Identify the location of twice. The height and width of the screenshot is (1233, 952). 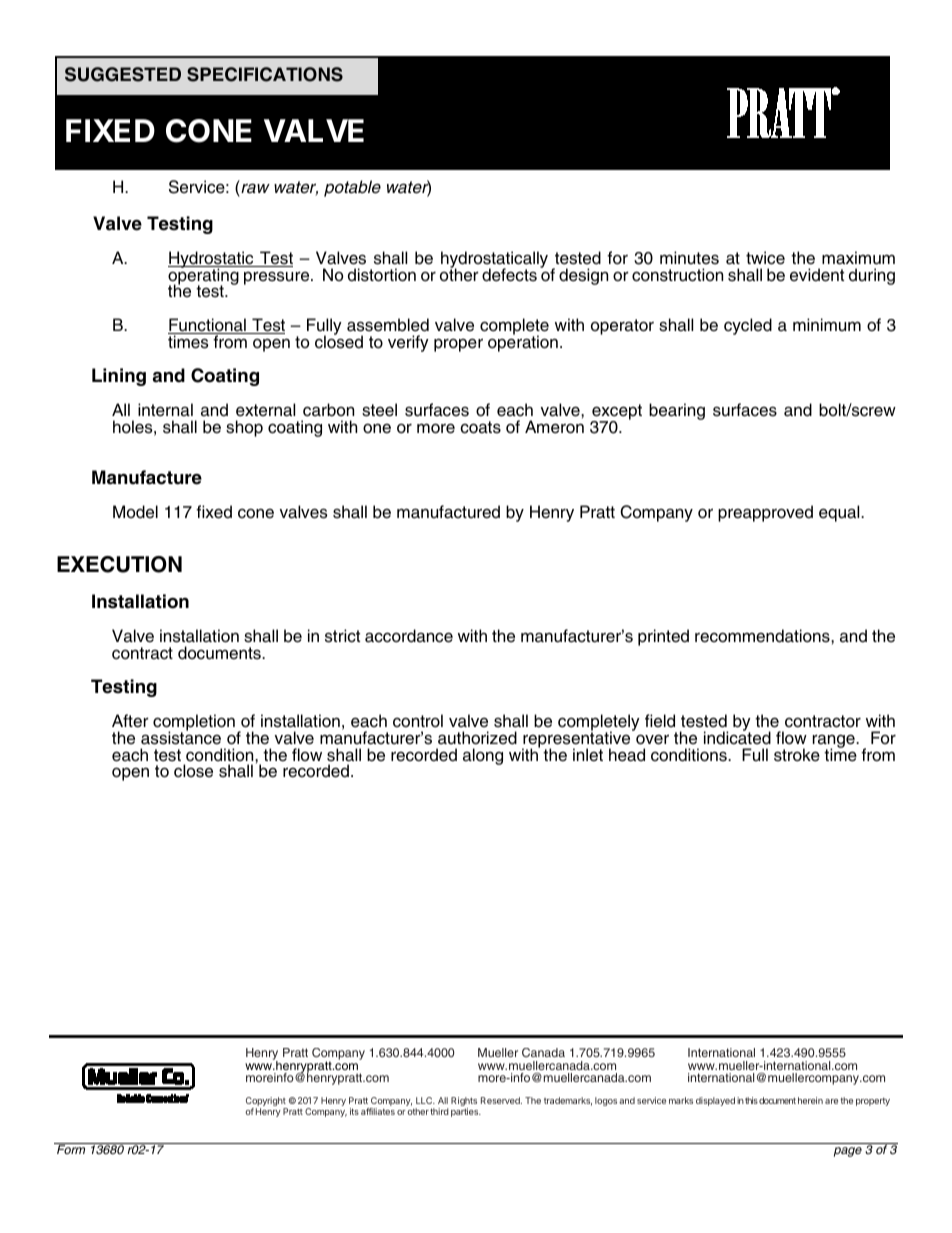
(765, 258).
